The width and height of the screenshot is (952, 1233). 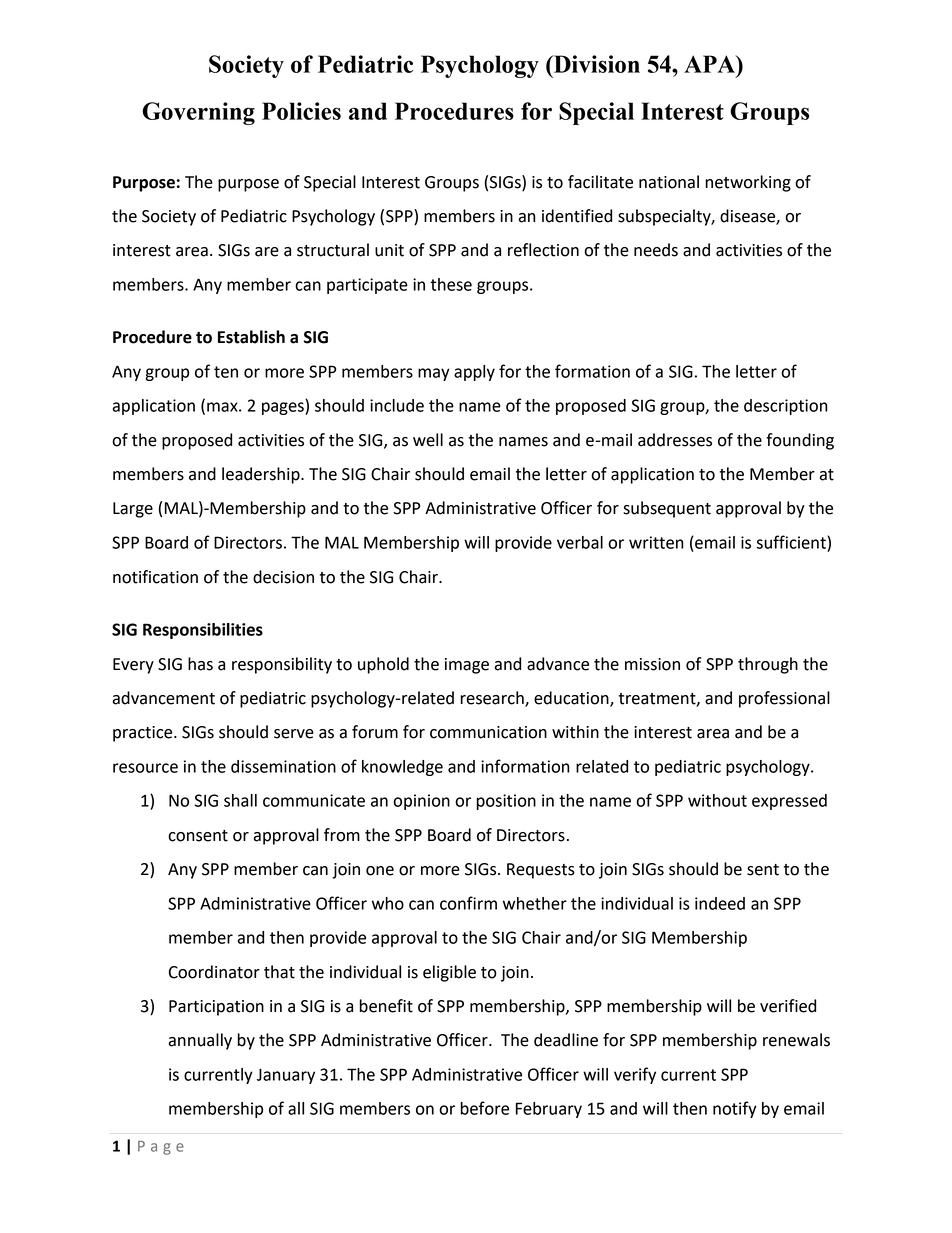 What do you see at coordinates (595, 64) in the screenshot?
I see `Division` at bounding box center [595, 64].
